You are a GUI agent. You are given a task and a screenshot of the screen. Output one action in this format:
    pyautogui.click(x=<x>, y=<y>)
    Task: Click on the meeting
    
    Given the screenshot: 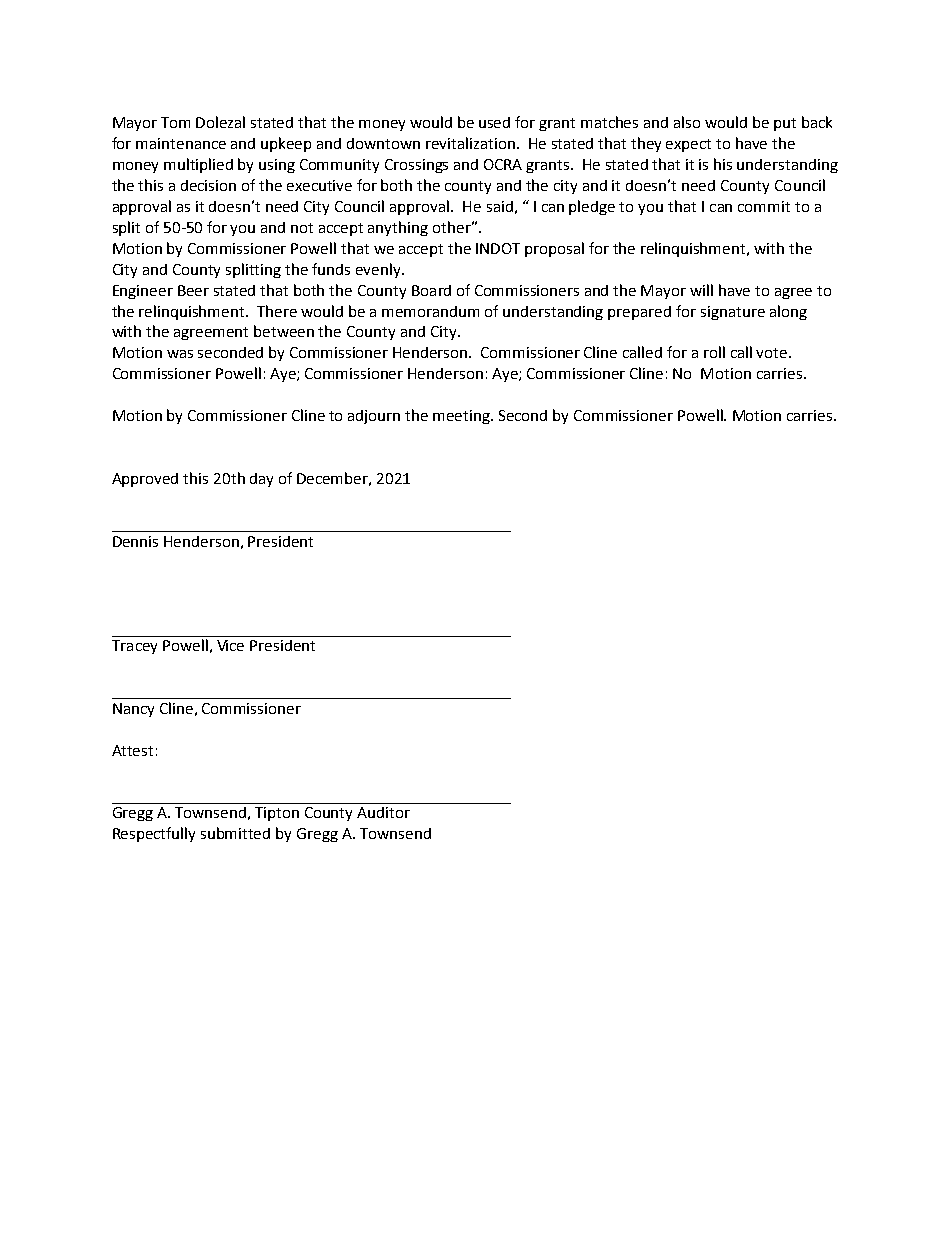 What is the action you would take?
    pyautogui.click(x=463, y=417)
